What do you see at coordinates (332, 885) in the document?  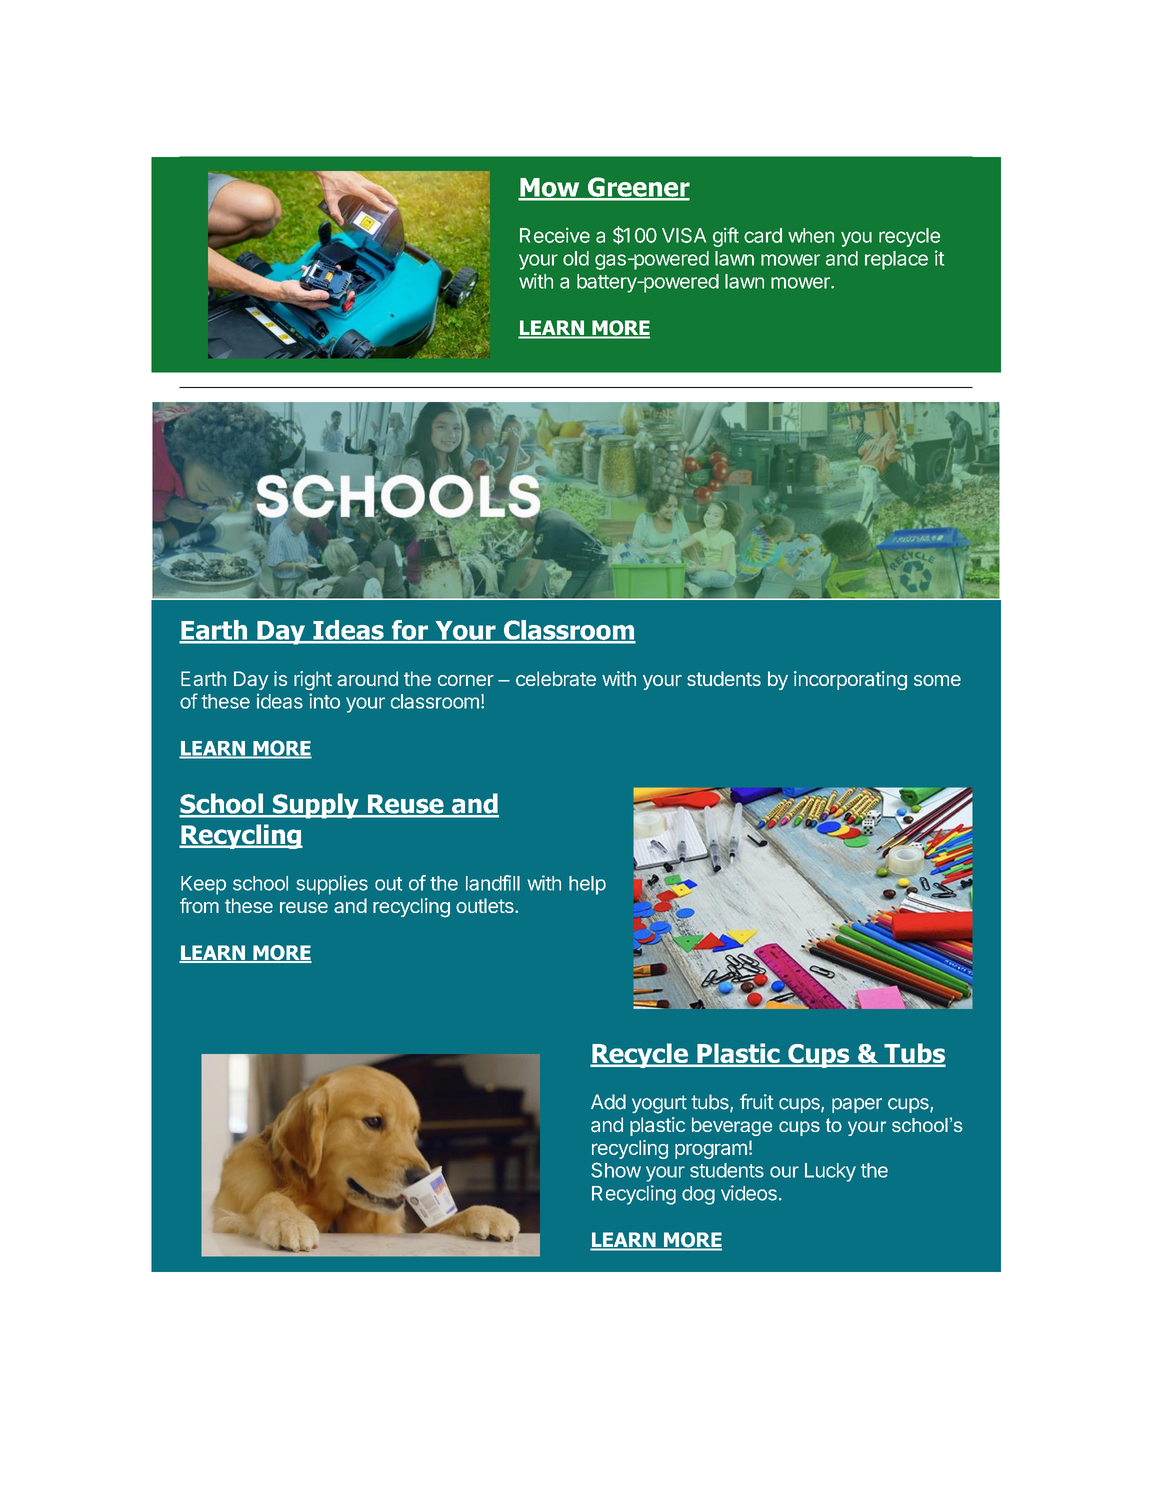 I see `supplies` at bounding box center [332, 885].
